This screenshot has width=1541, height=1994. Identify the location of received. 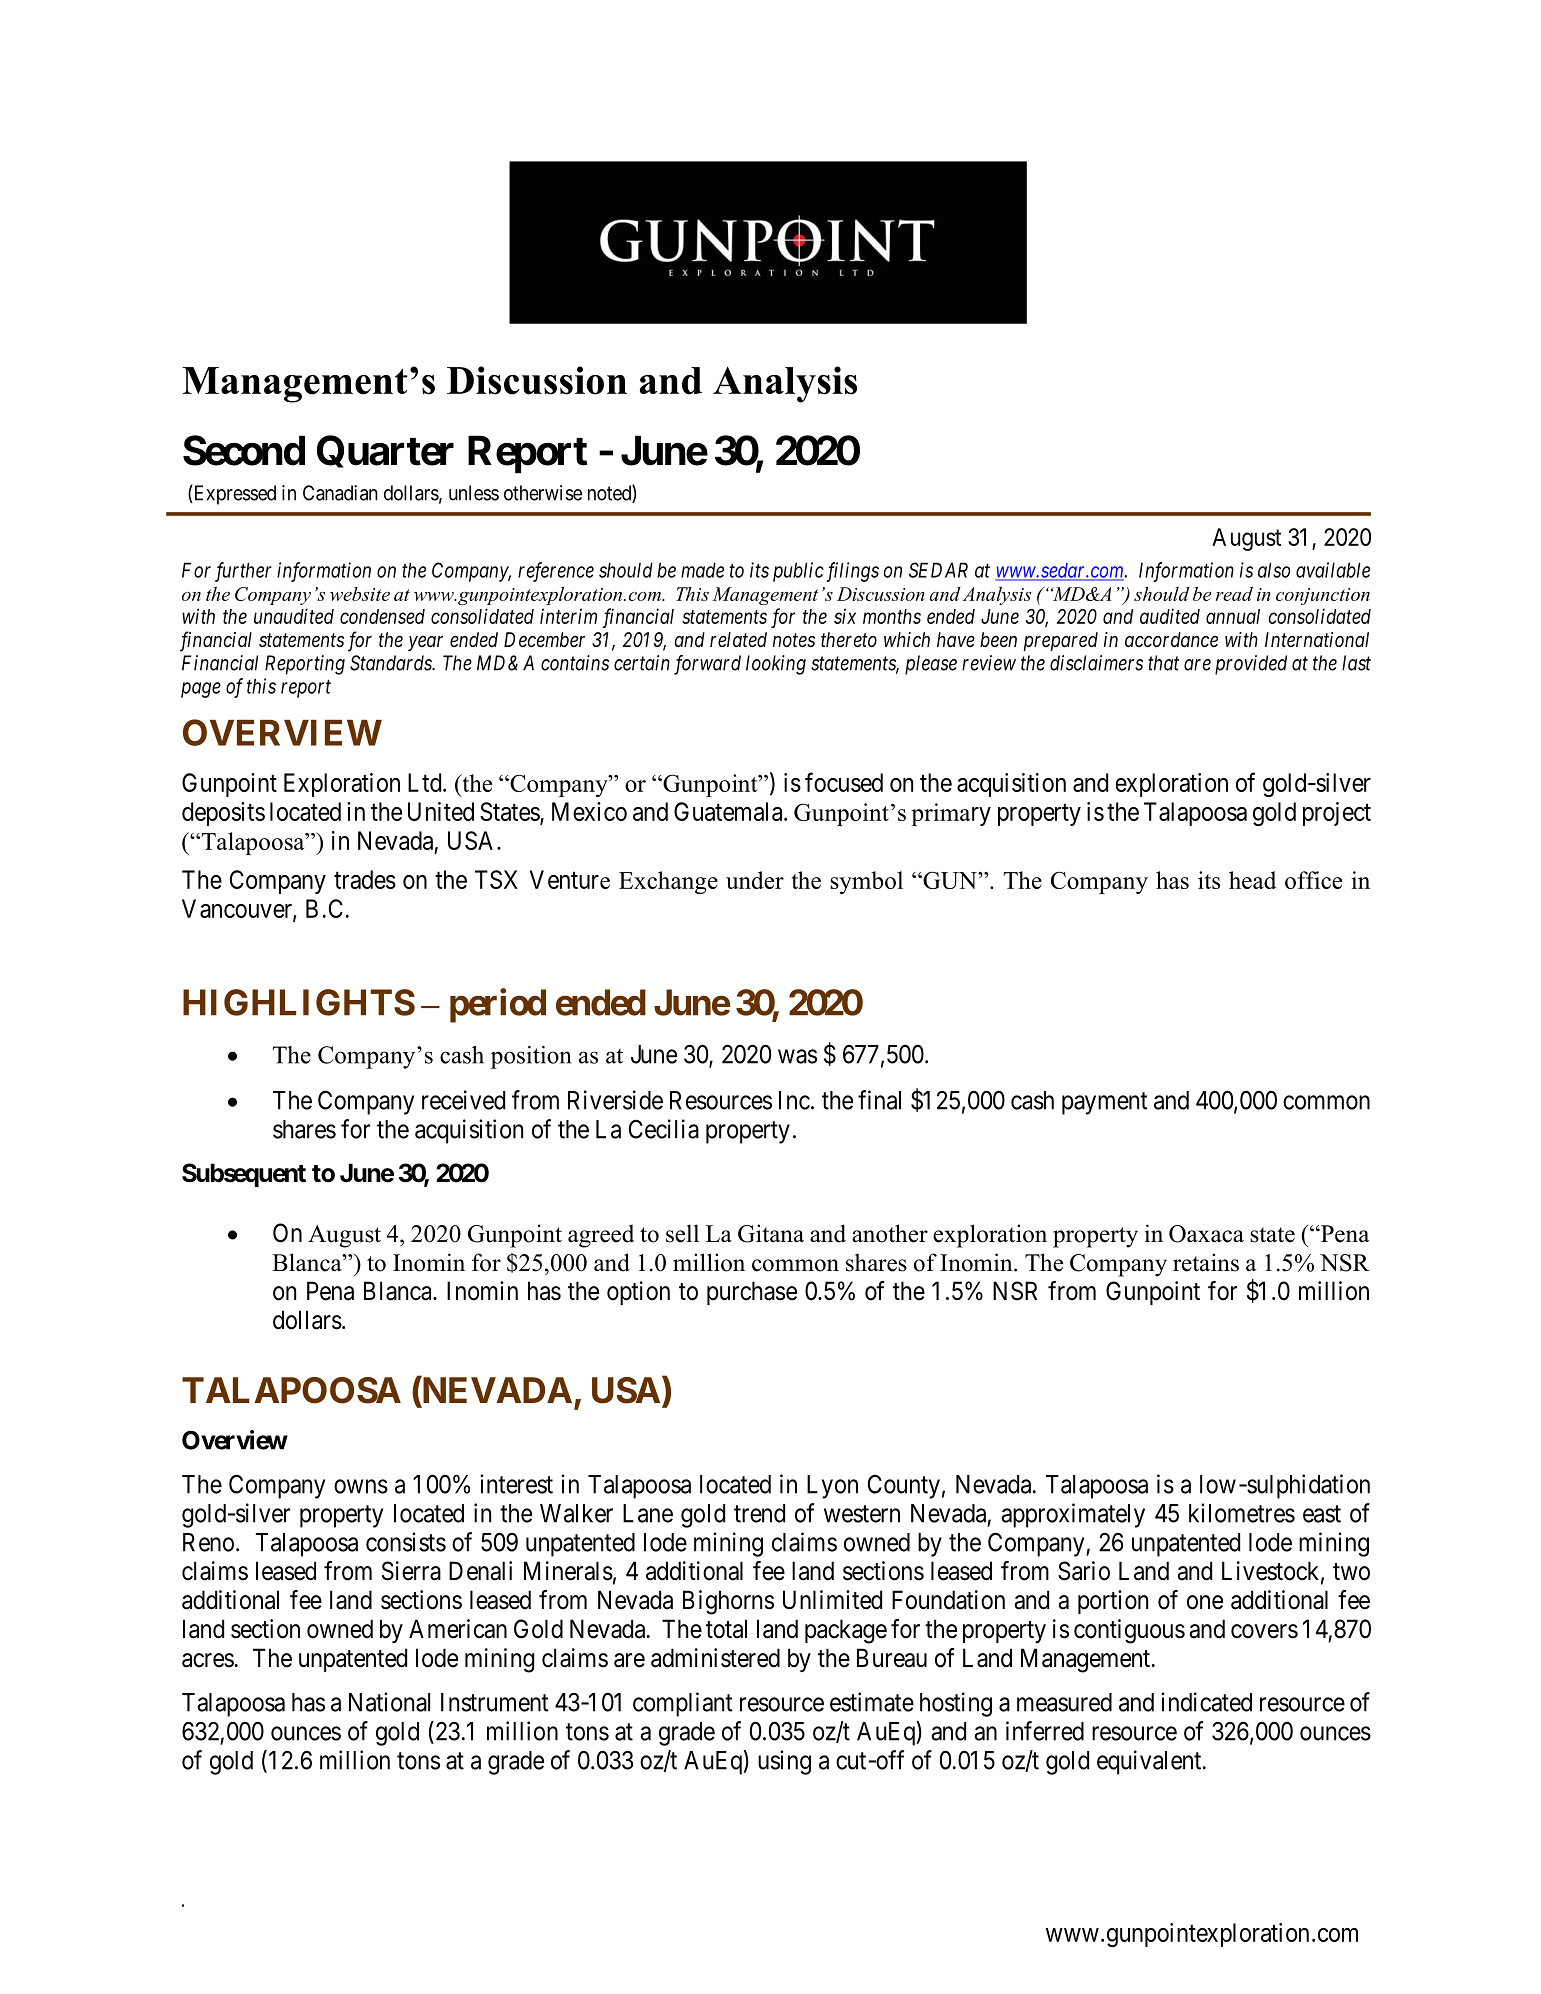
(463, 1100).
